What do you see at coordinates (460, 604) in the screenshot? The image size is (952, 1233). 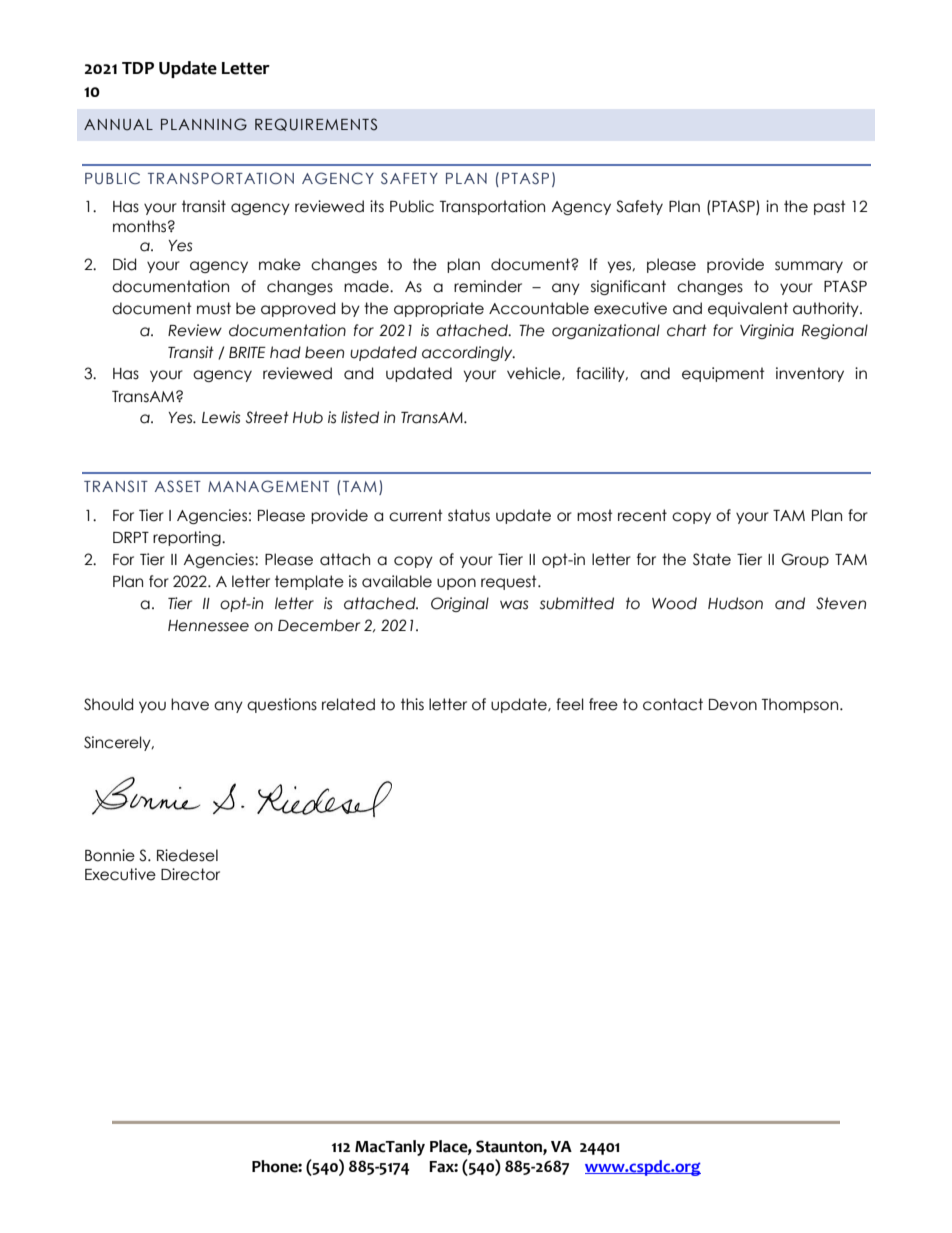 I see `Original` at bounding box center [460, 604].
